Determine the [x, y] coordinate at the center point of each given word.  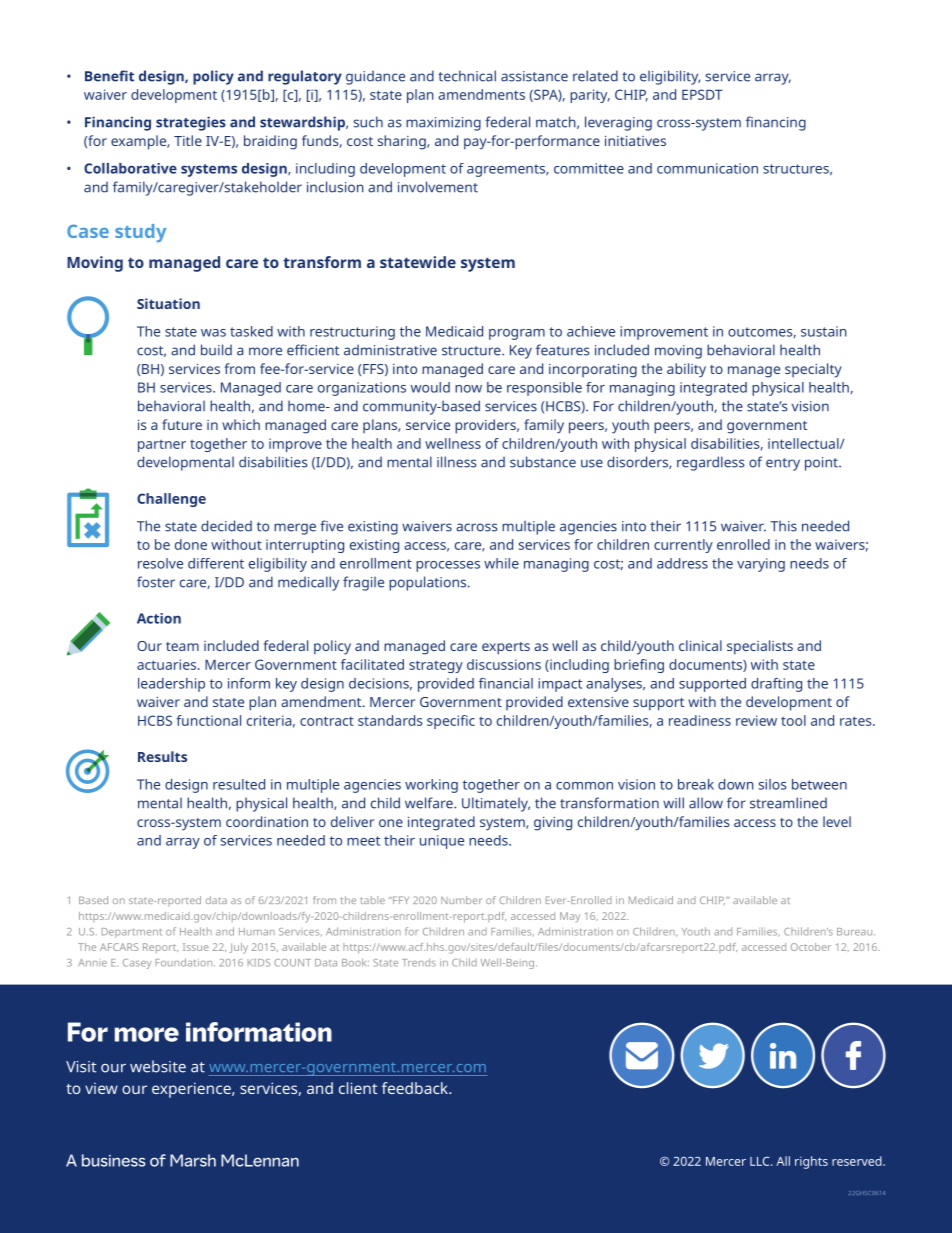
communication [707, 168]
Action [159, 618]
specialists [760, 647]
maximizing [443, 124]
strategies [191, 123]
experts [506, 648]
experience [192, 1090]
